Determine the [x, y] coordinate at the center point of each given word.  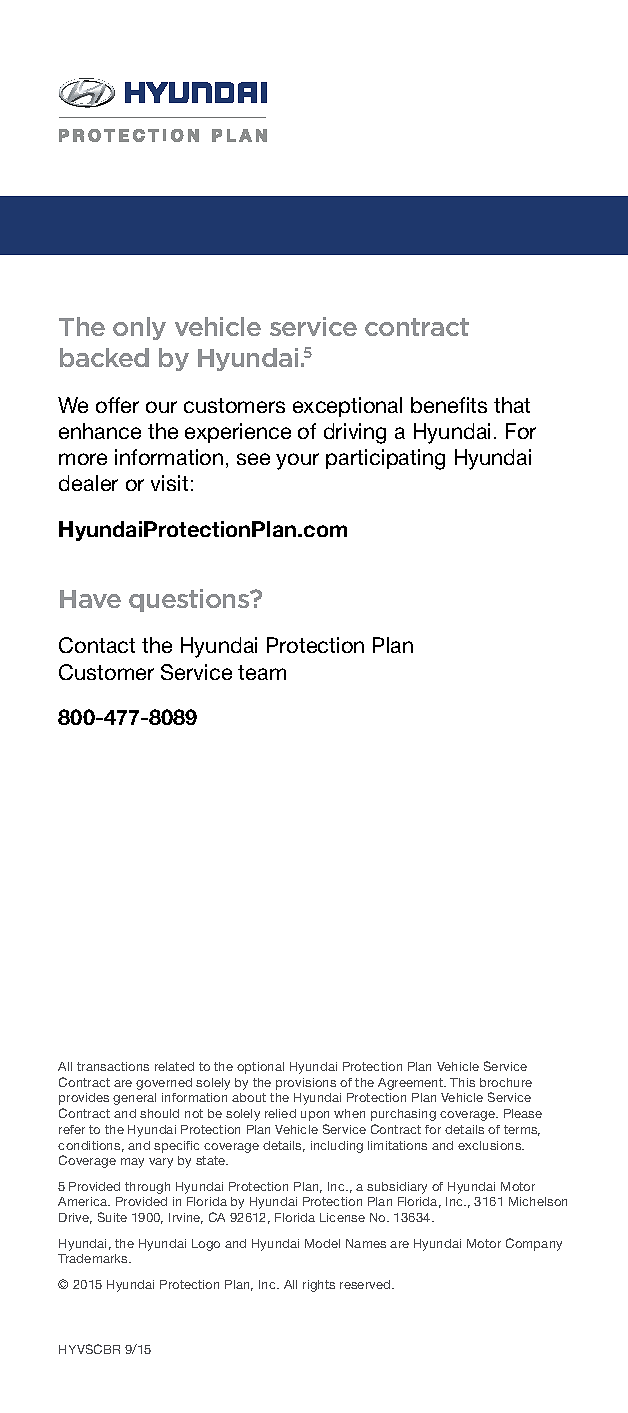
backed [104, 357]
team [262, 672]
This [462, 1082]
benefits [449, 405]
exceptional [347, 407]
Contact [97, 645]
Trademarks [94, 1258]
